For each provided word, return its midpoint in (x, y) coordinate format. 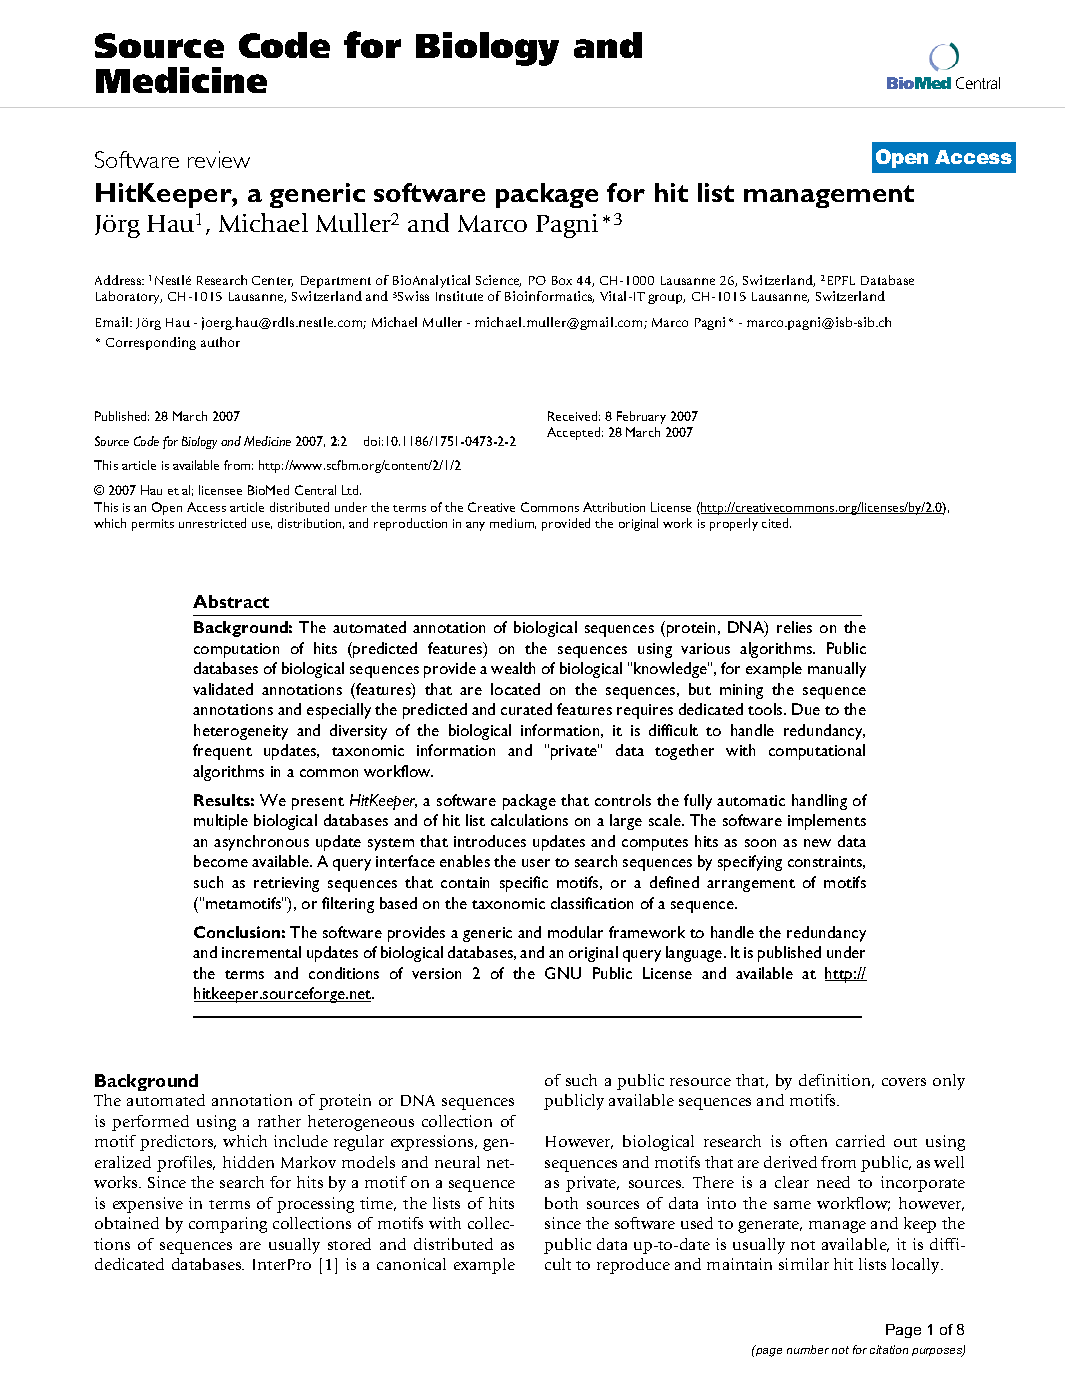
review (219, 159)
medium (513, 523)
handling (819, 802)
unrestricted (212, 523)
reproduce (633, 1266)
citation (889, 1349)
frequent (222, 752)
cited (776, 523)
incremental (261, 952)
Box (562, 280)
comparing (228, 1225)
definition (836, 1081)
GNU (563, 973)
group (666, 299)
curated (526, 709)
